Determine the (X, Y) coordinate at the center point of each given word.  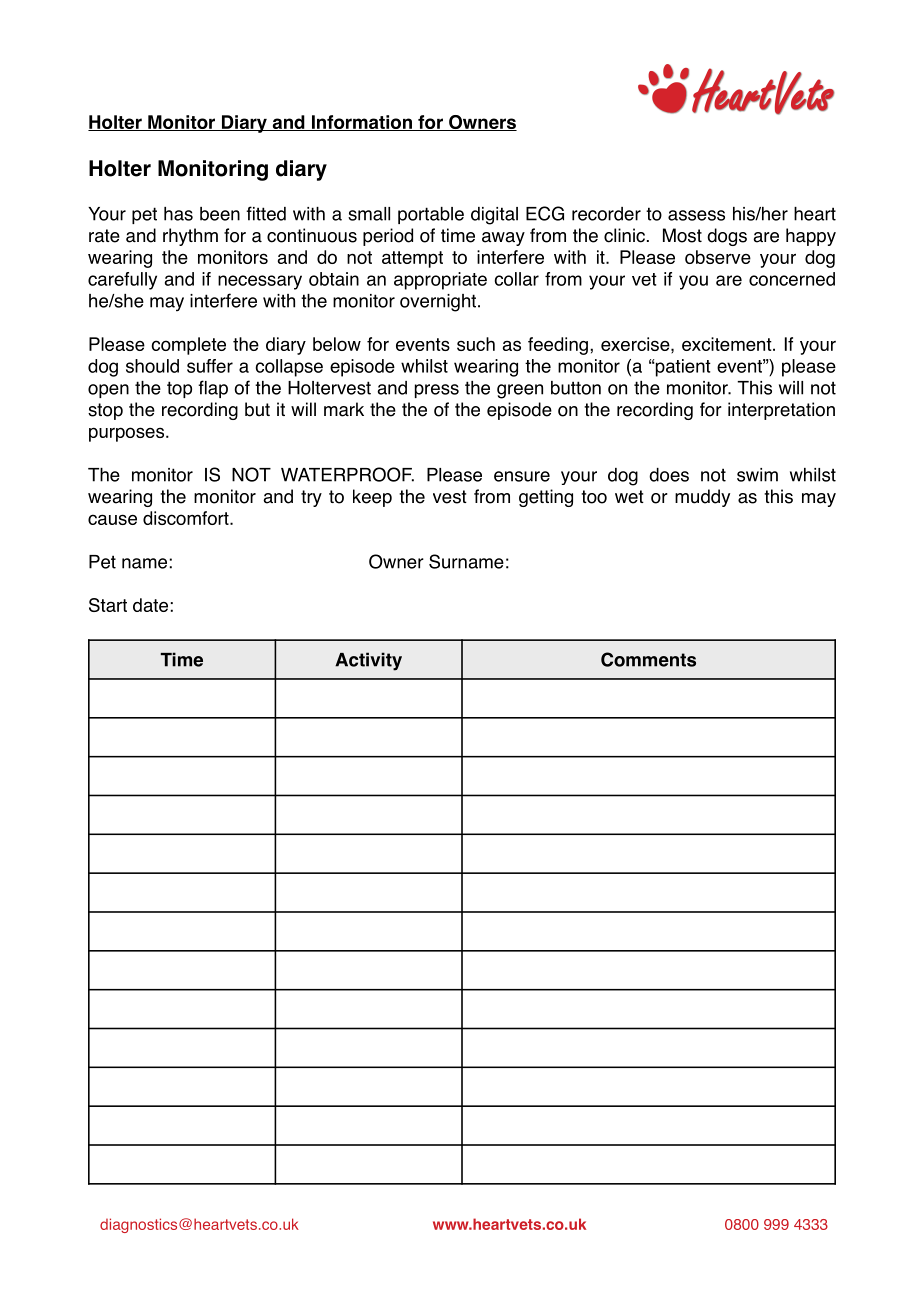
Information (361, 123)
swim (757, 475)
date (150, 605)
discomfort (187, 518)
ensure (522, 476)
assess (696, 215)
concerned (792, 279)
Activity (368, 661)
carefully (122, 281)
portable (431, 215)
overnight (439, 303)
